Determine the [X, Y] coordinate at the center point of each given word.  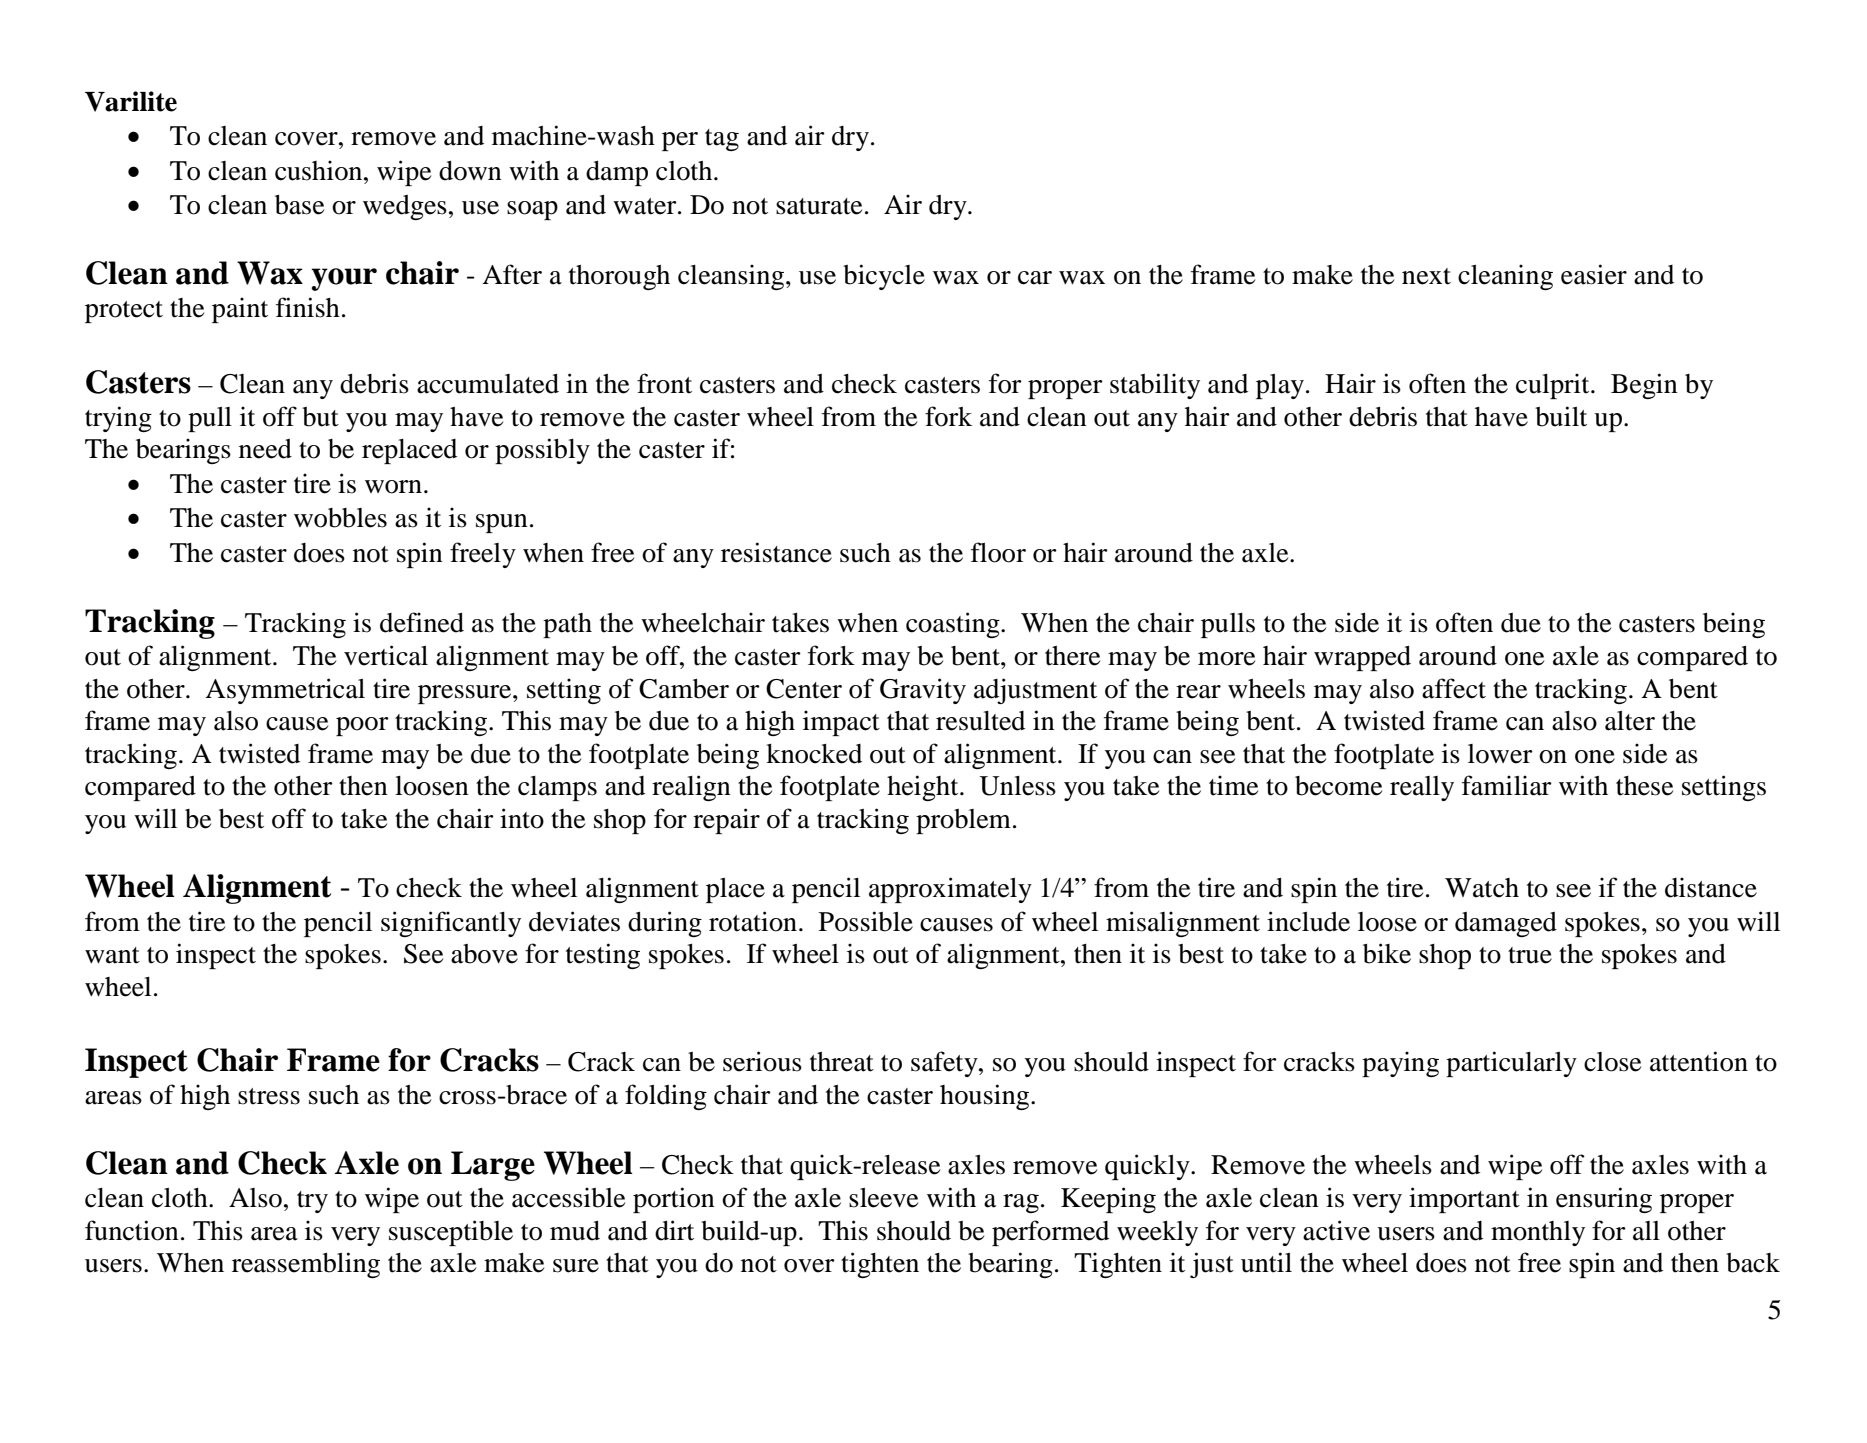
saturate [819, 206]
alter [1630, 721]
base [299, 205]
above [484, 954]
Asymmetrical [285, 691]
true [1530, 955]
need [265, 449]
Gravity [923, 691]
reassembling [306, 1265]
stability [1155, 386]
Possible [866, 921]
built [1561, 416]
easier [1594, 274]
